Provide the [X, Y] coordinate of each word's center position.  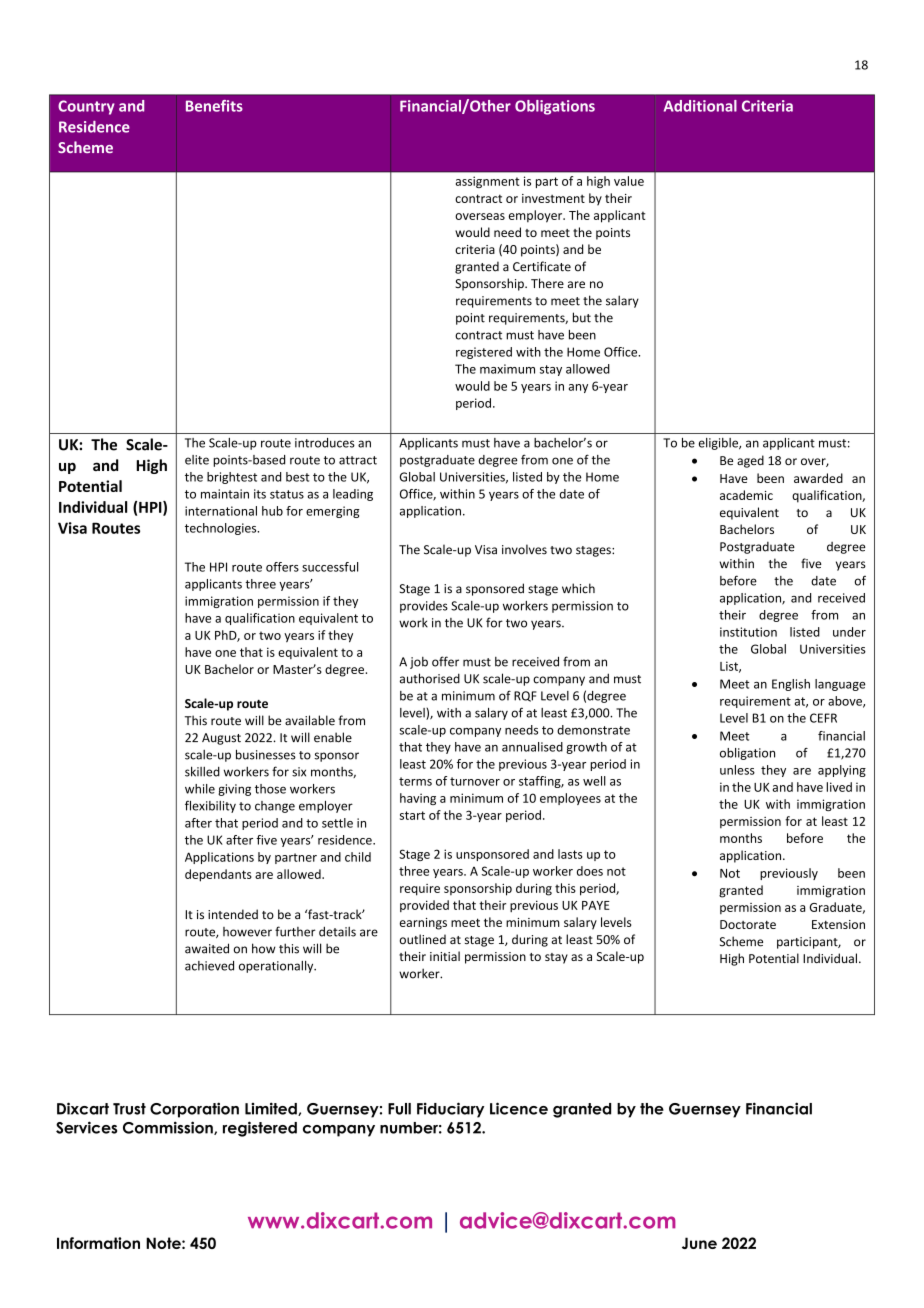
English [791, 685]
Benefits [214, 106]
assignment [488, 182]
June [699, 1243]
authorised [430, 678]
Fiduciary [450, 1110]
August [221, 739]
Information [98, 1243]
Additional [700, 106]
